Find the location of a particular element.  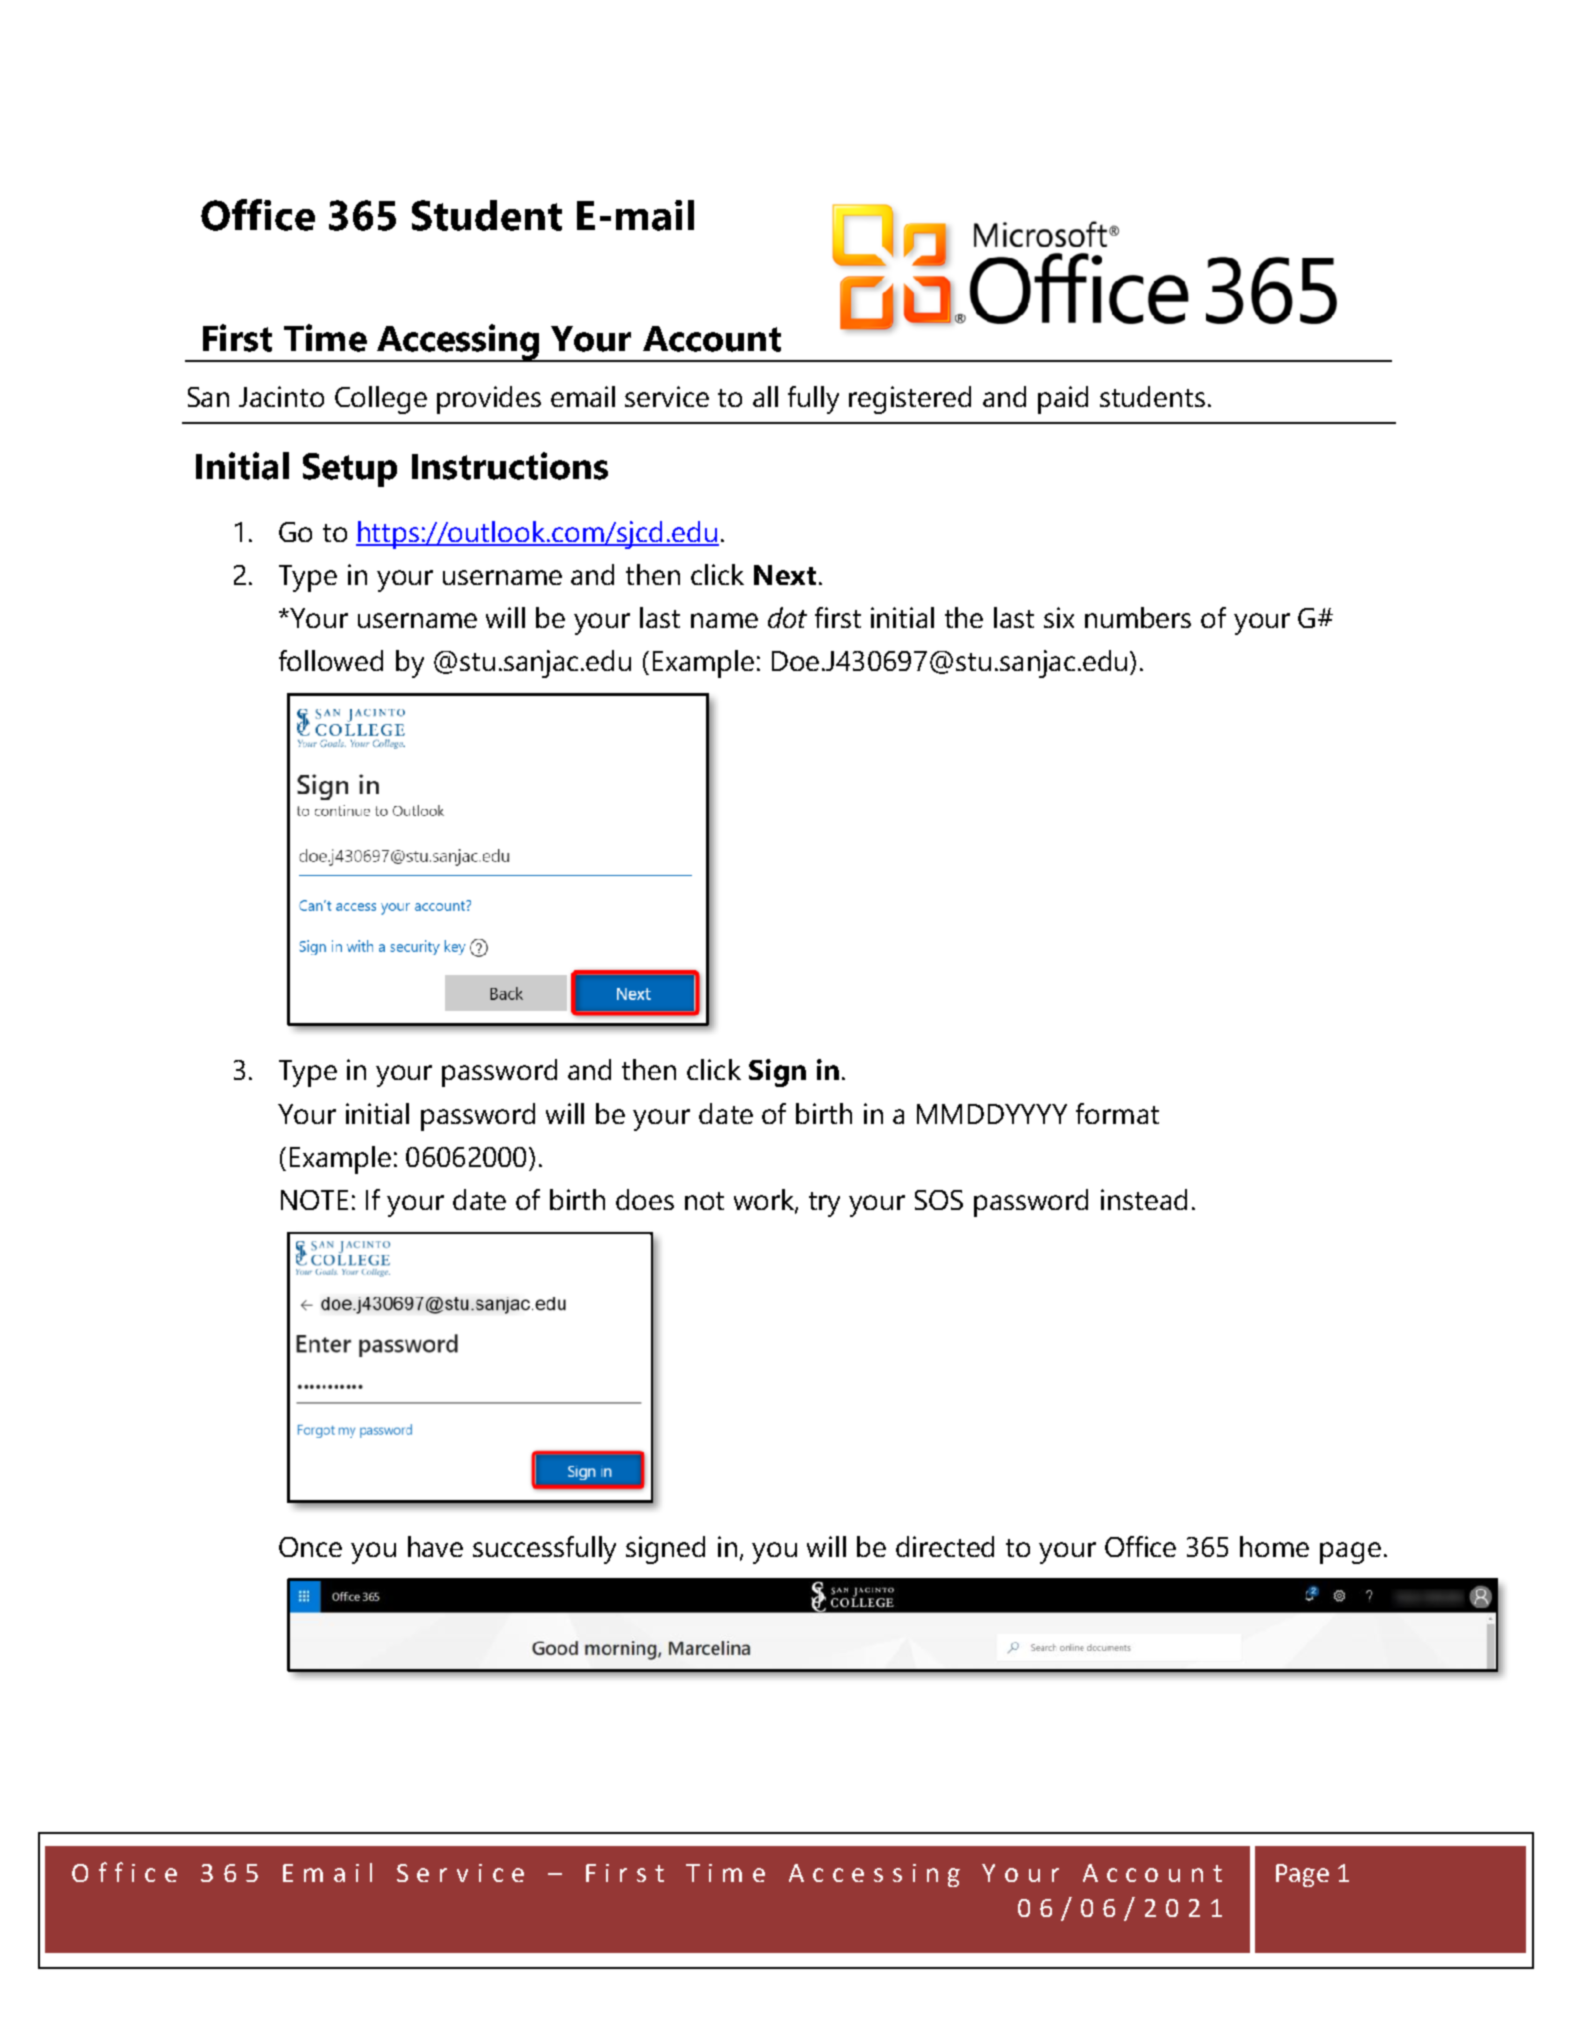

numbers is located at coordinates (1138, 617).
